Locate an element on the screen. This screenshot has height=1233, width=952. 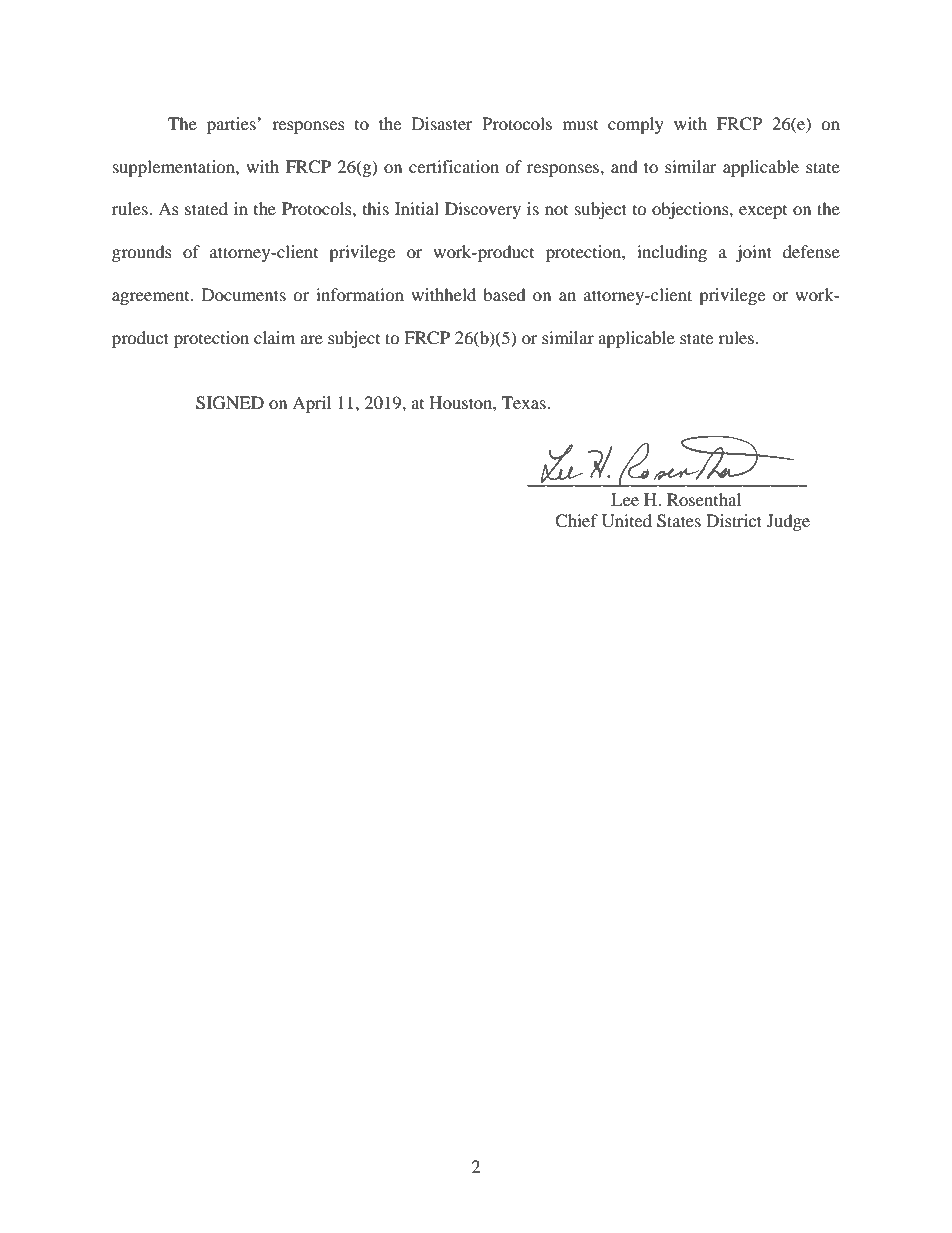
comply is located at coordinates (636, 125).
